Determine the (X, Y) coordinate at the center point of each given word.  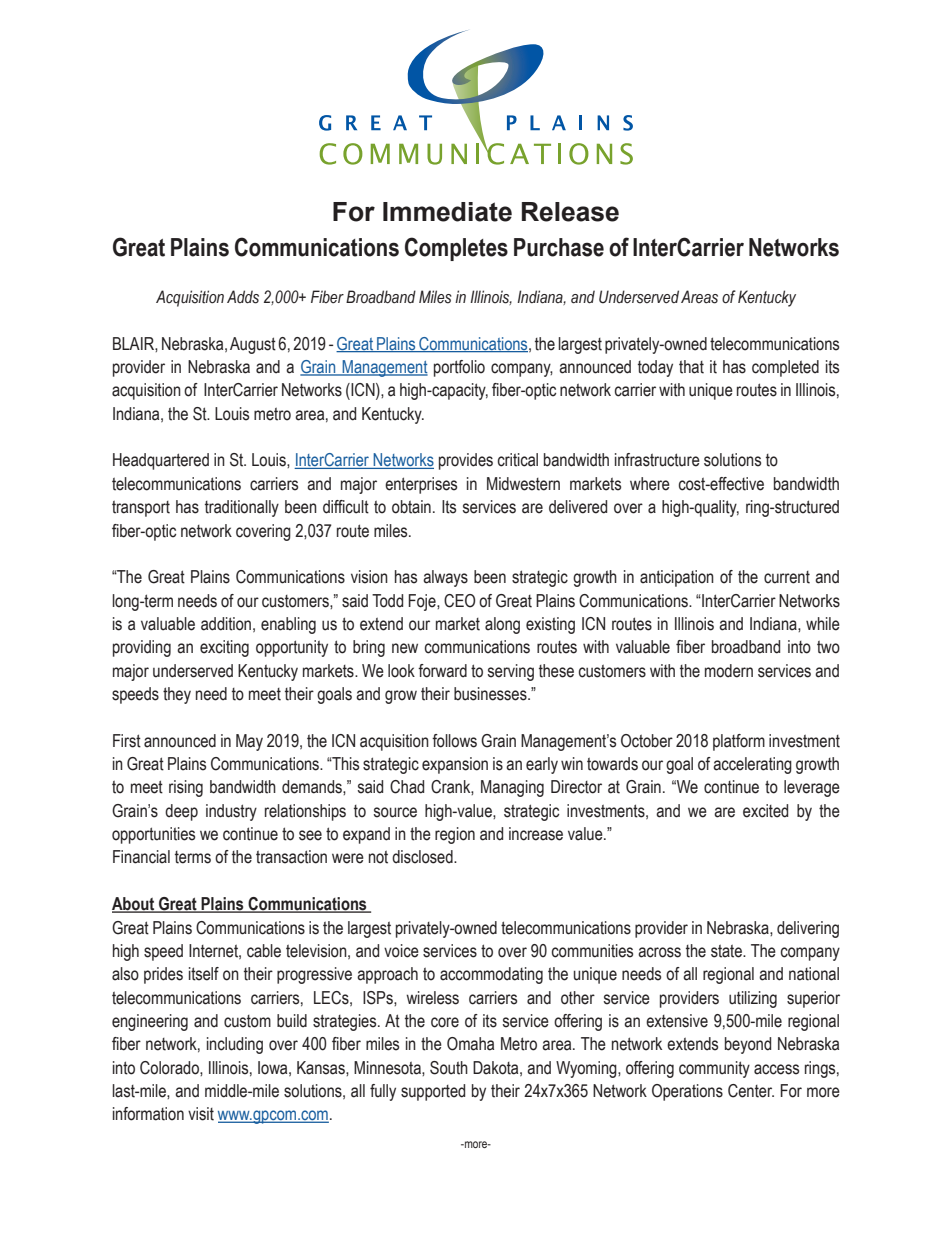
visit (201, 1114)
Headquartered (161, 461)
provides (466, 461)
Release (570, 212)
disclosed (423, 857)
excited (765, 811)
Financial (141, 857)
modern (729, 671)
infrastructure (657, 460)
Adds (243, 297)
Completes (456, 249)
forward (442, 671)
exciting (224, 648)
